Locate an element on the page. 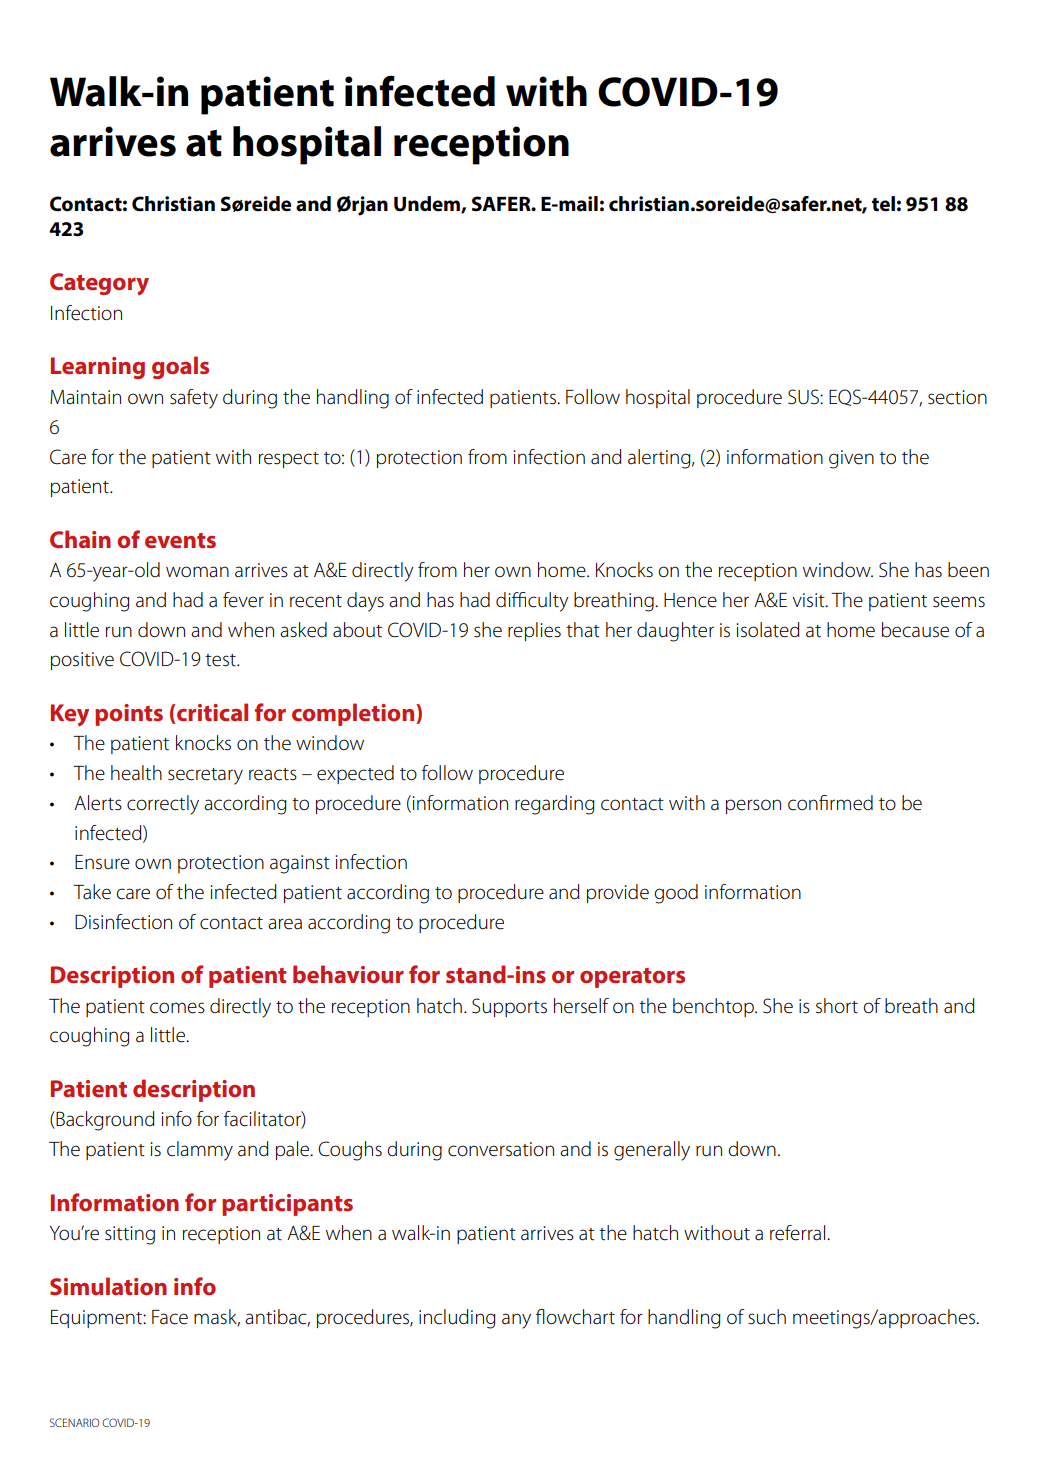 Image resolution: width=1040 pixels, height=1470 pixels. SUS is located at coordinates (804, 397).
